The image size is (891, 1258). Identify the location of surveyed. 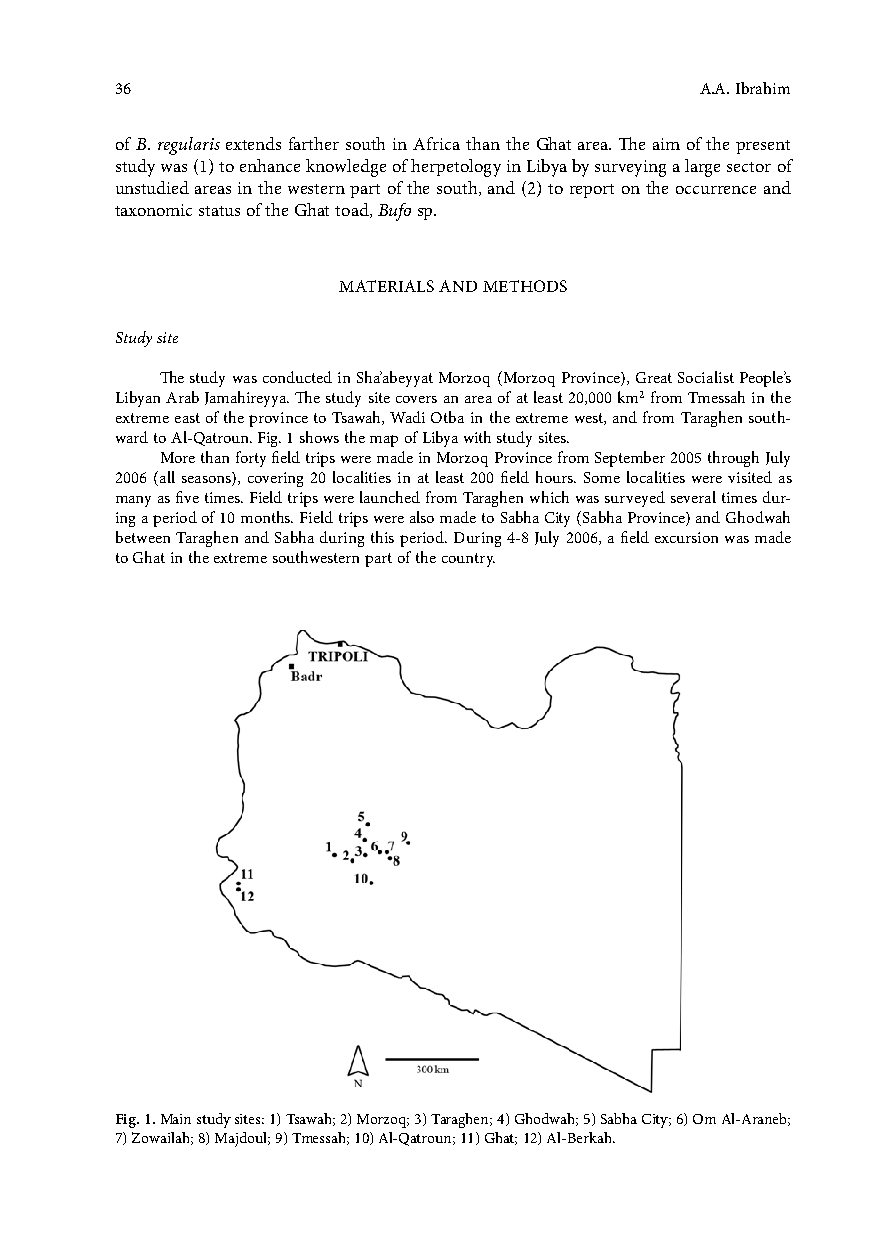
(635, 499).
